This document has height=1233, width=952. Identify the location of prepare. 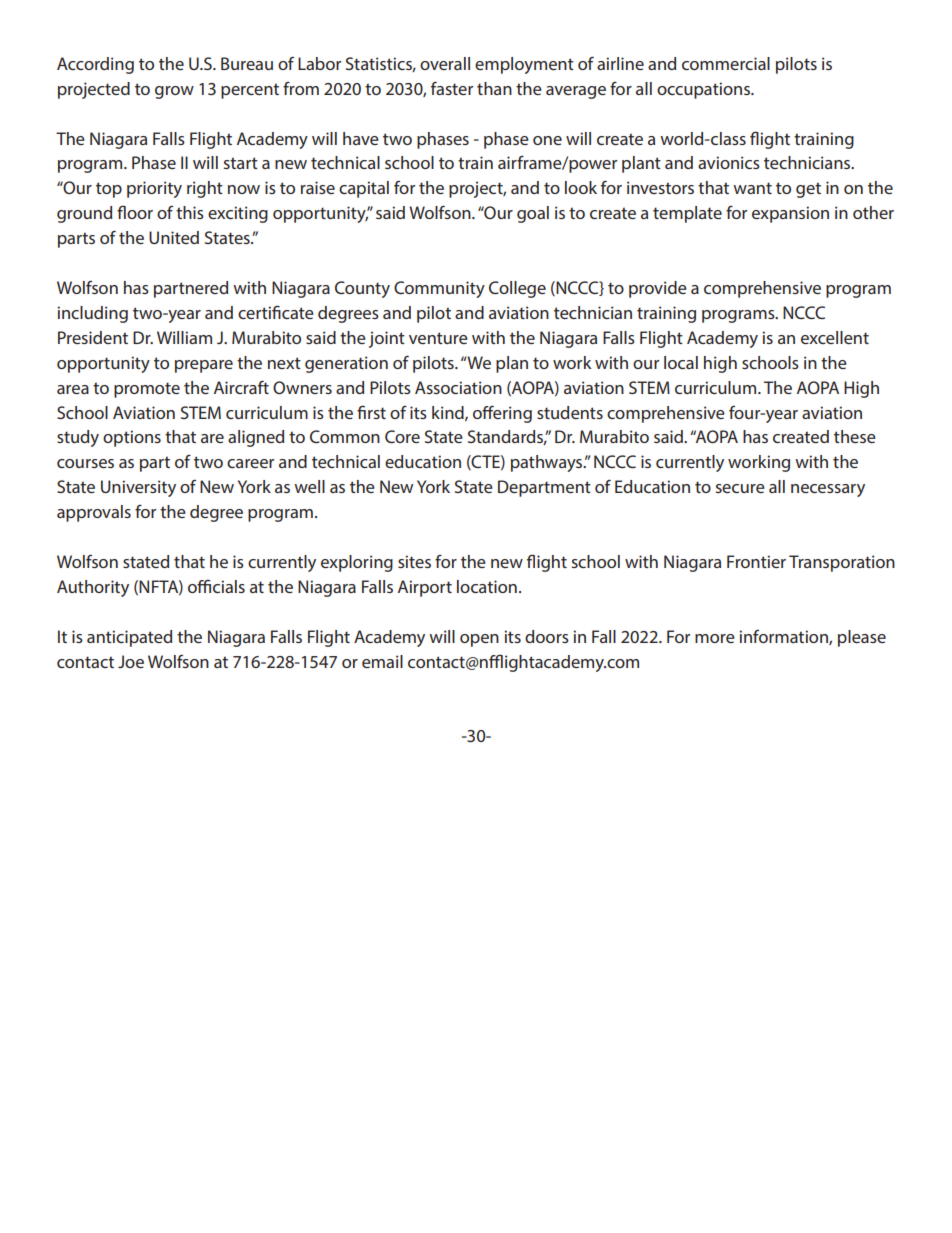
(204, 366).
